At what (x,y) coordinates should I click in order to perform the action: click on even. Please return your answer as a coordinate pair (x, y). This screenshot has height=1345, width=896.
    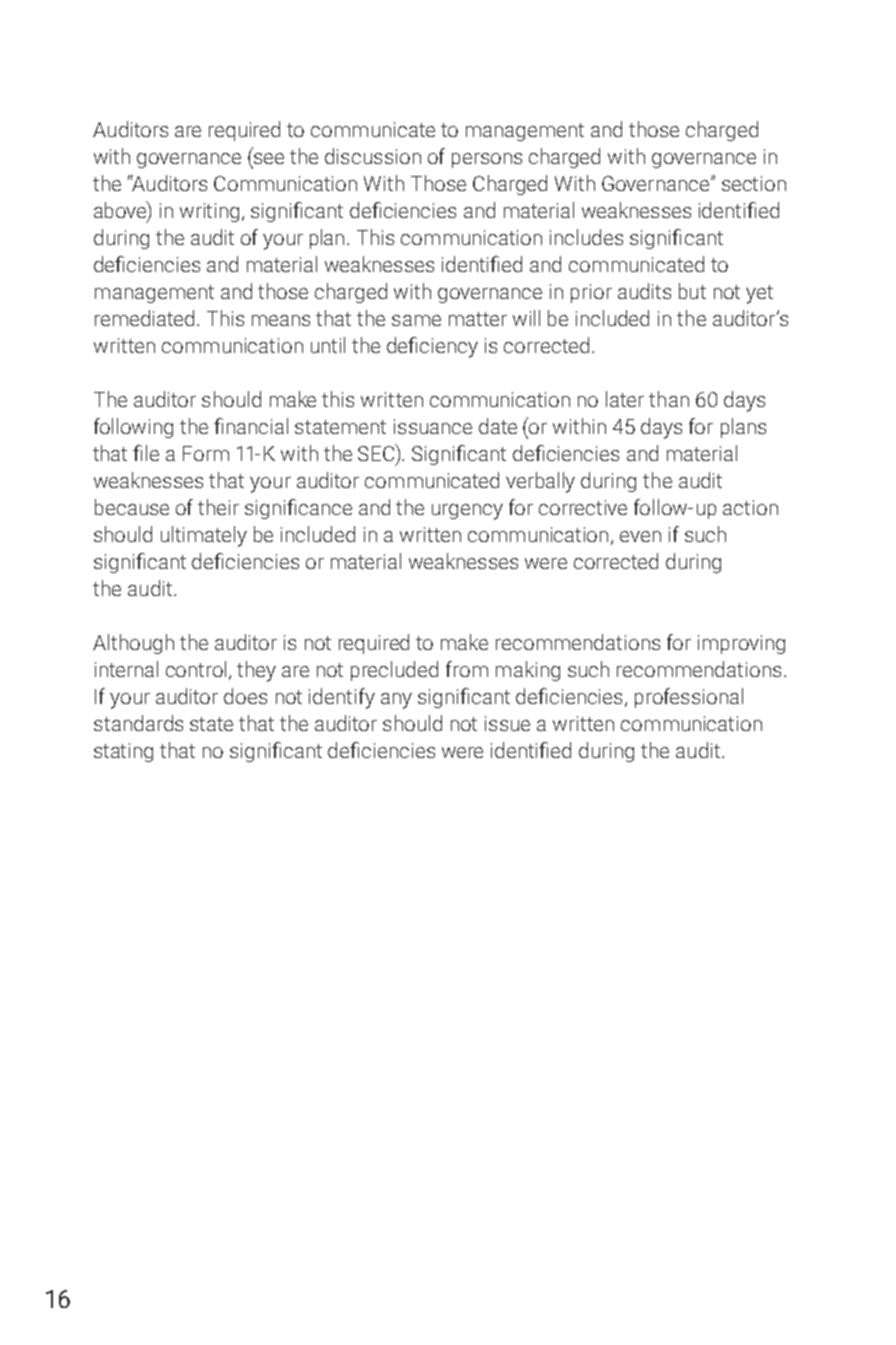
    Looking at the image, I should click on (640, 536).
